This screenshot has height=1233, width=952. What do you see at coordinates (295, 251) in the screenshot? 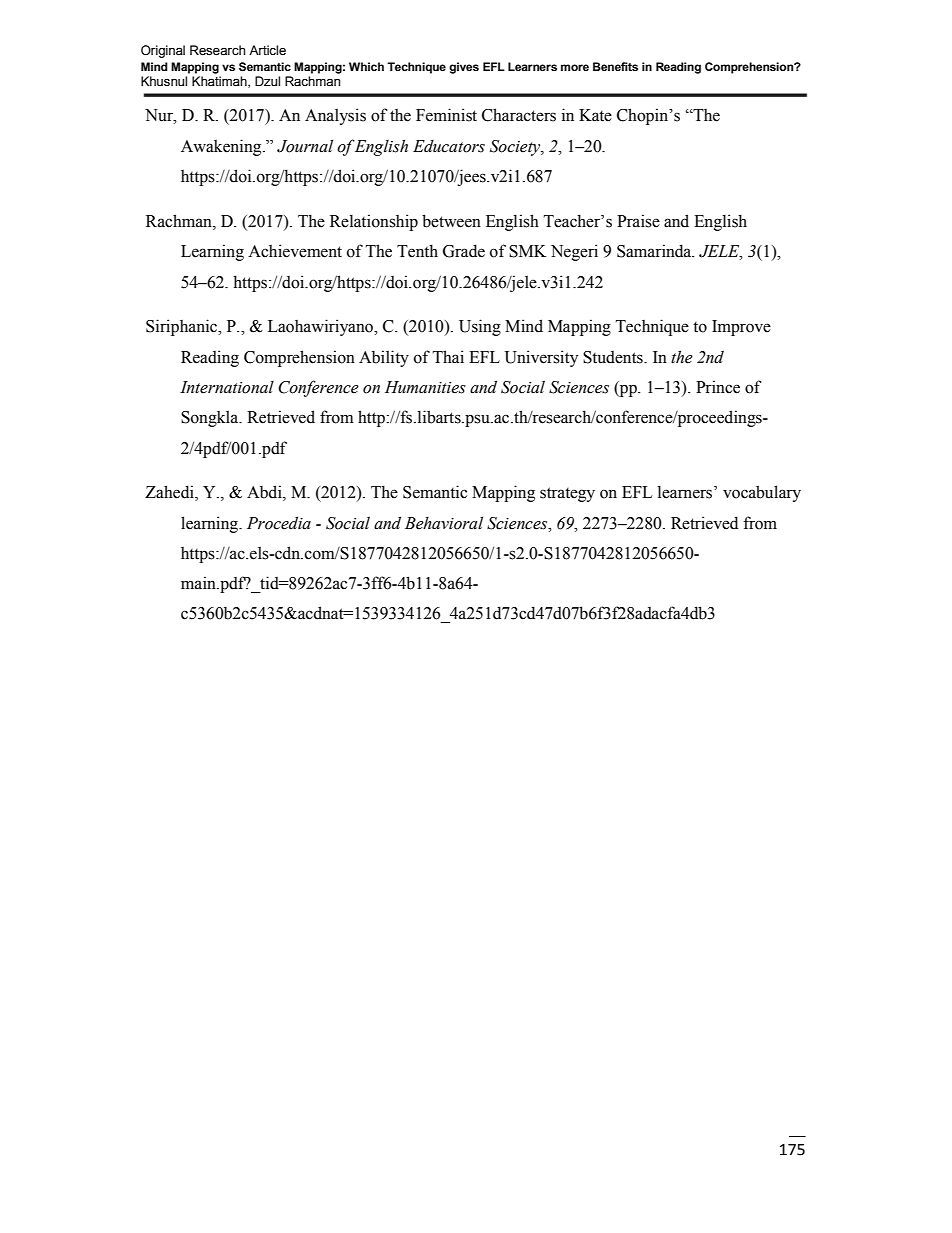
I see `Achievement` at bounding box center [295, 251].
